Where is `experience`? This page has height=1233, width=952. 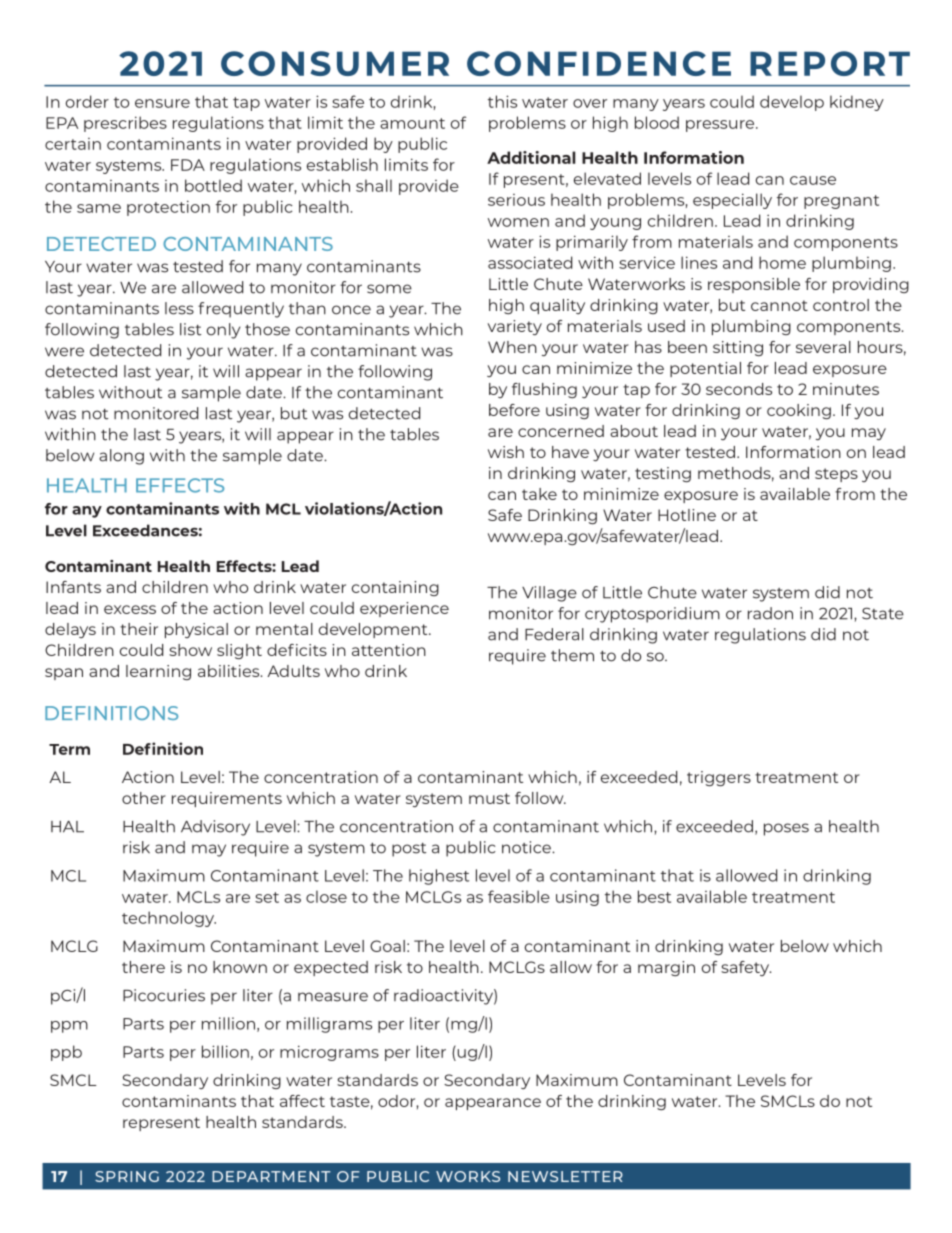 experience is located at coordinates (404, 609).
